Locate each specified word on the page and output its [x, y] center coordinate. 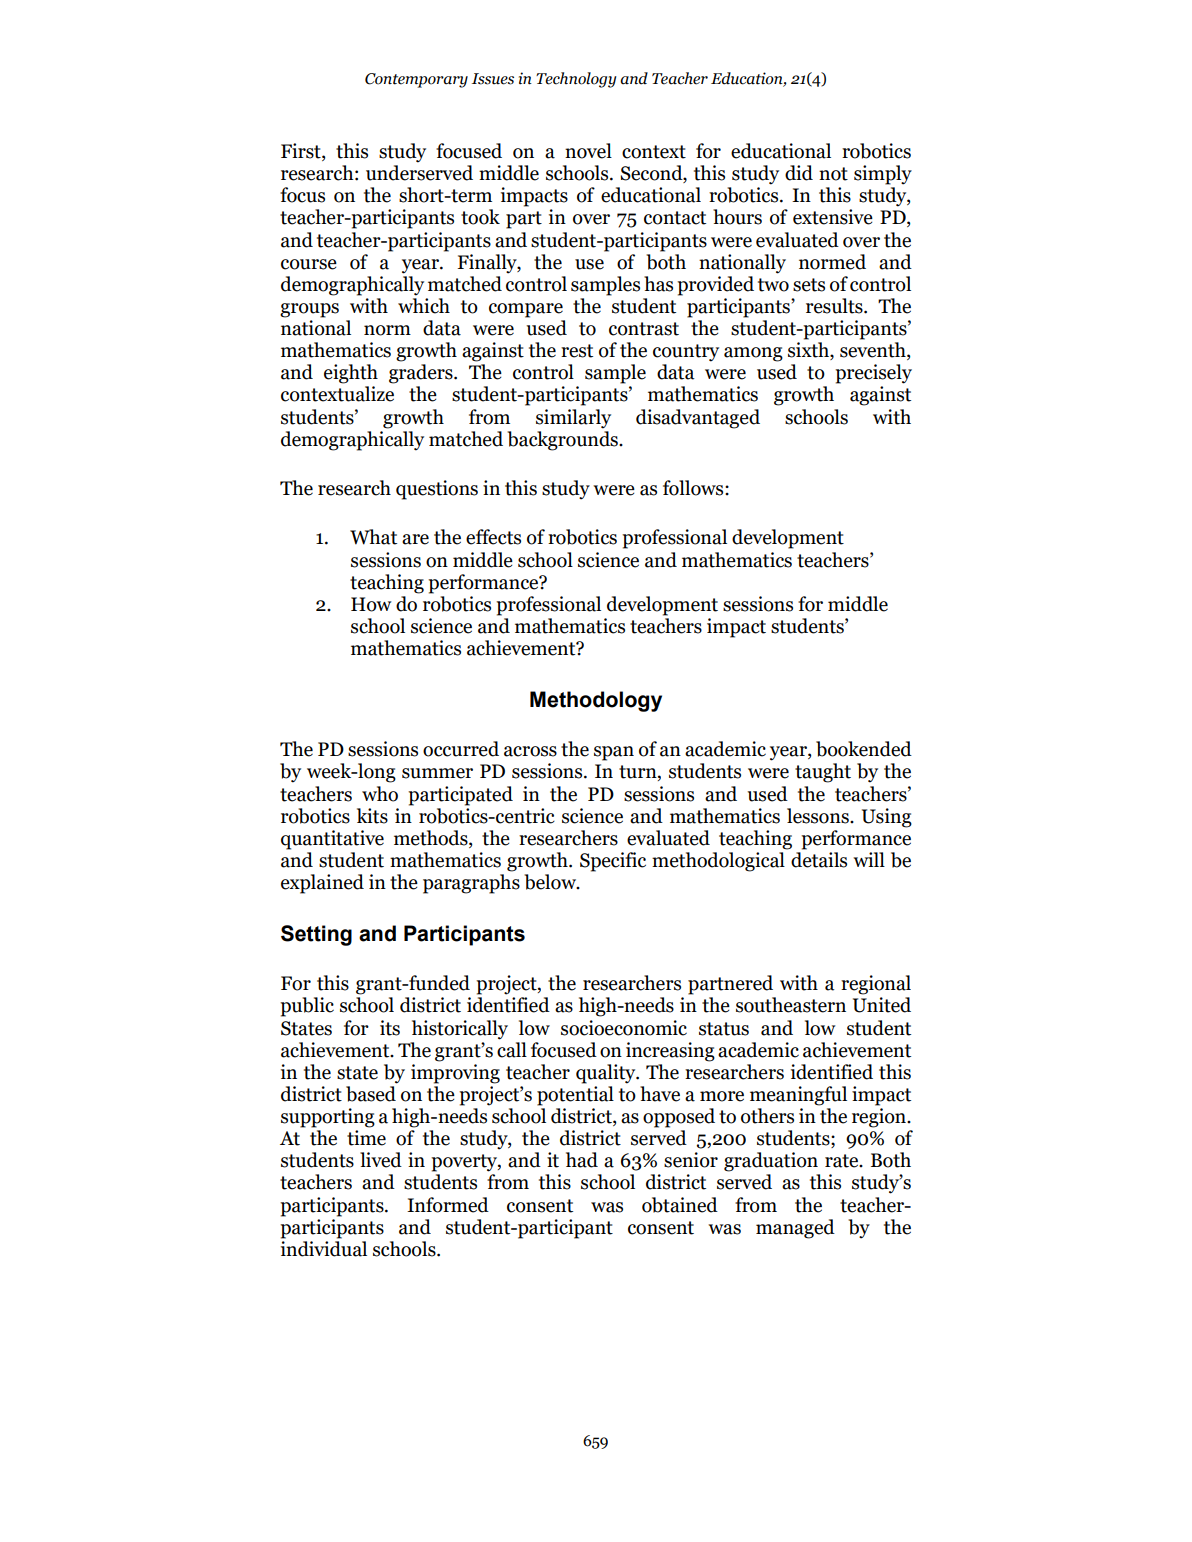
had [582, 1160]
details [819, 860]
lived [381, 1160]
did [799, 173]
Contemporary [416, 80]
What [373, 537]
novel [588, 151]
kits [372, 816]
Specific [613, 862]
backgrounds [563, 441]
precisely [873, 374]
